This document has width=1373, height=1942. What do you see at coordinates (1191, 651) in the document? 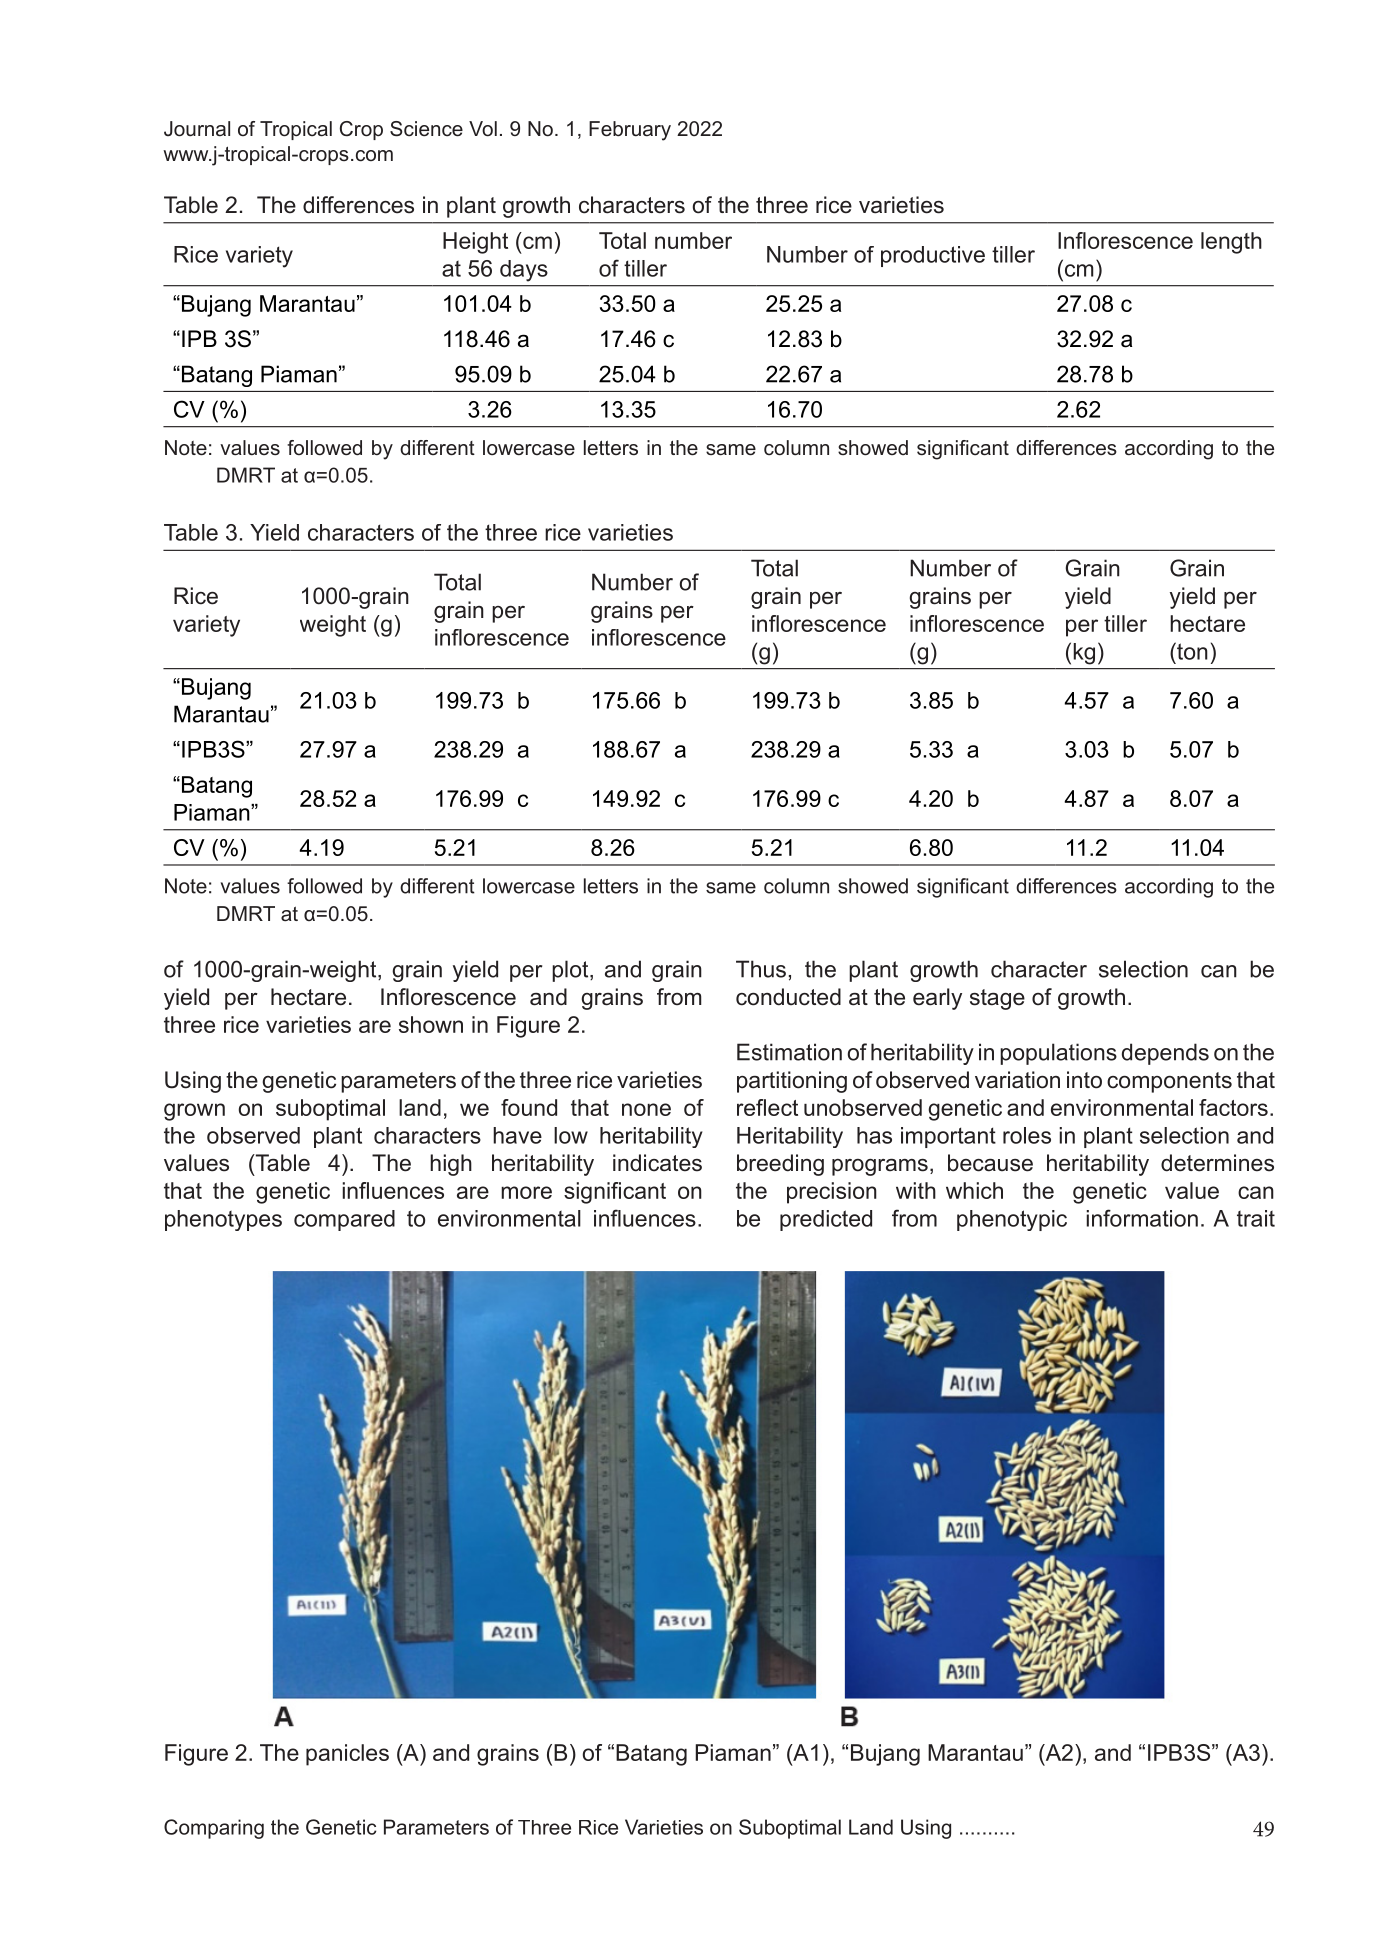
I see `ton` at bounding box center [1191, 651].
